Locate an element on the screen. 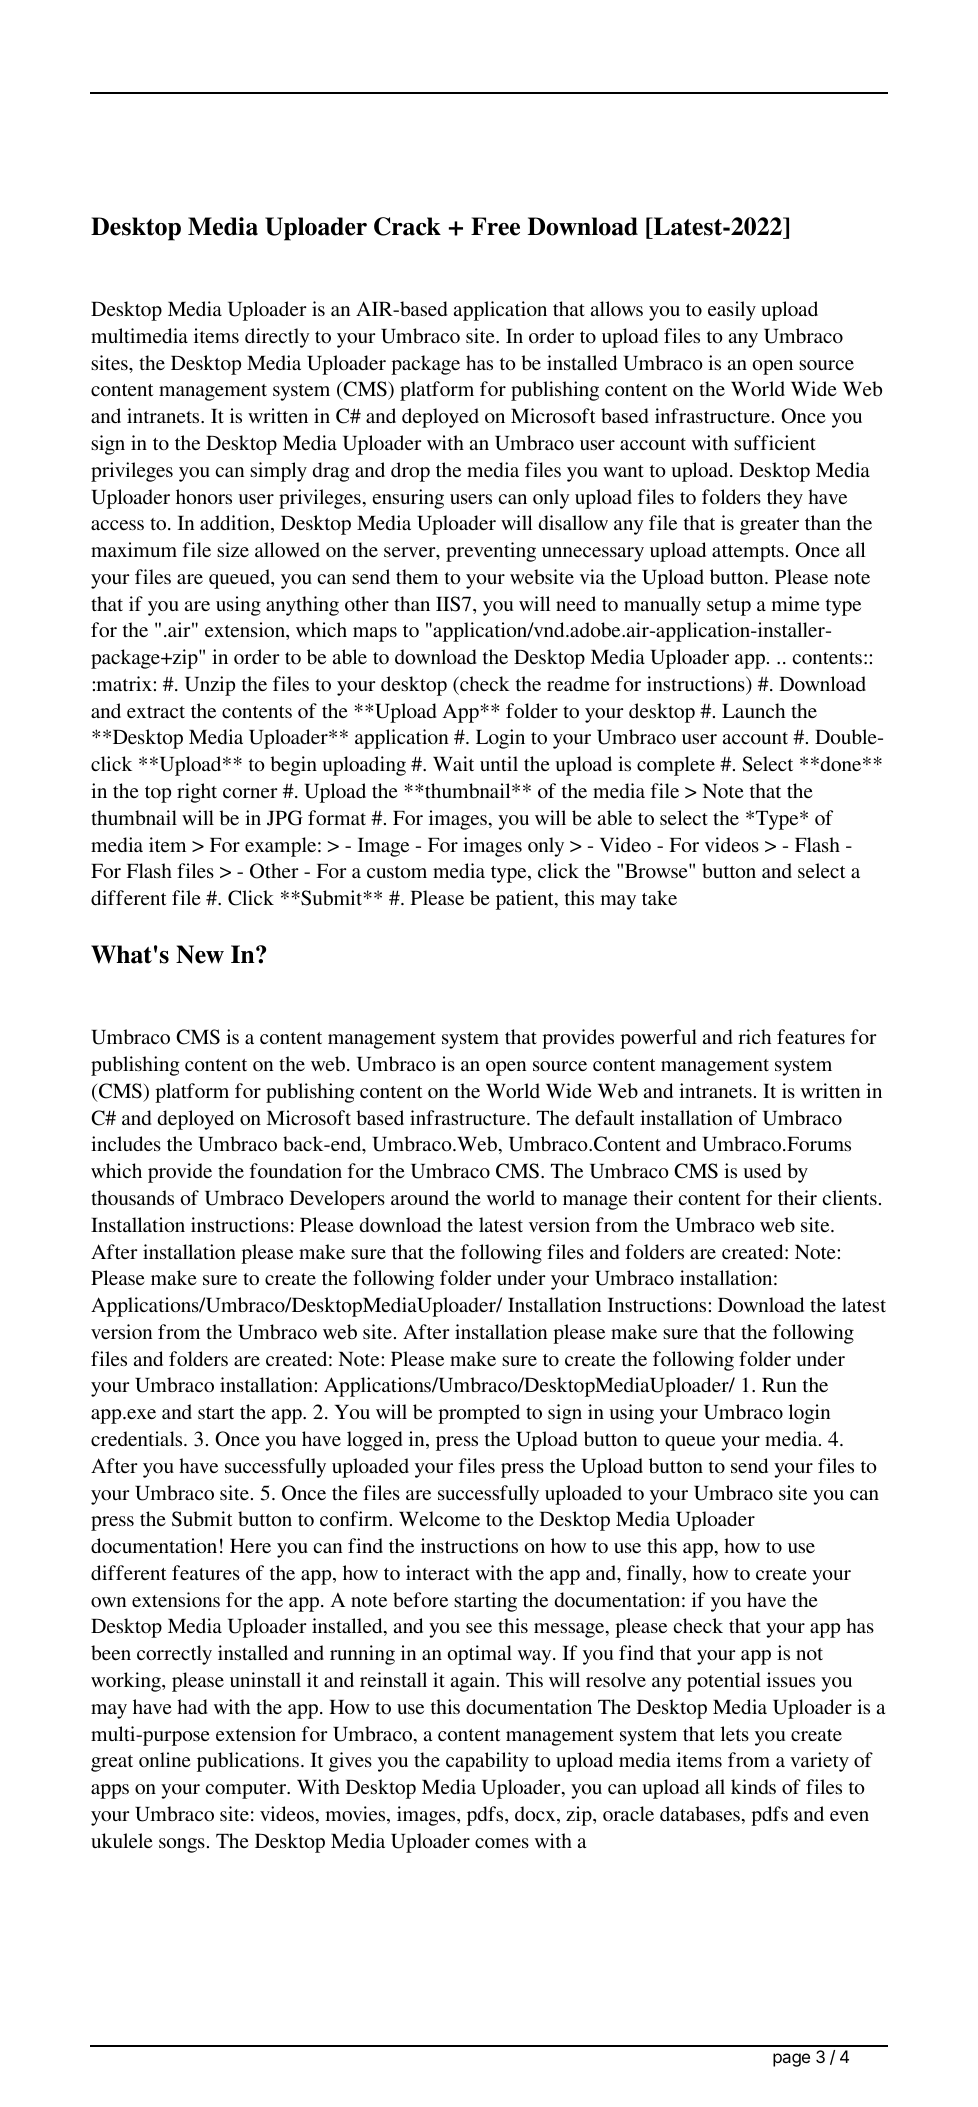 Image resolution: width=978 pixels, height=2107 pixels. around is located at coordinates (420, 1197).
